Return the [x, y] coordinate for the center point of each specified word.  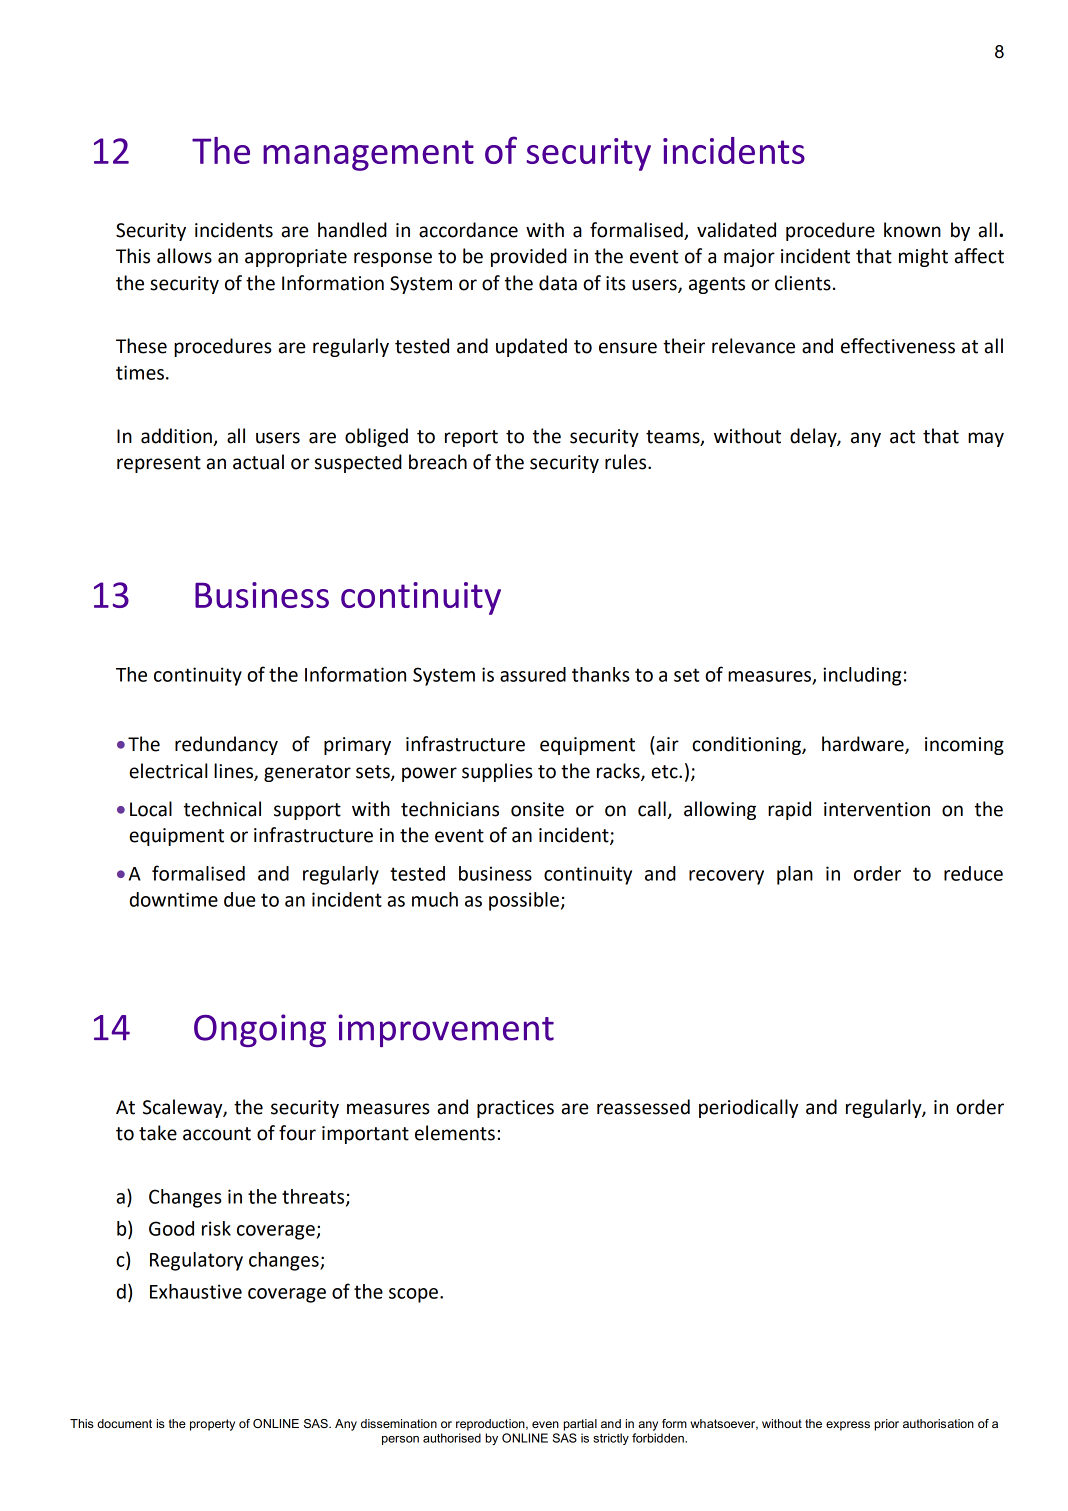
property [212, 1425]
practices [515, 1109]
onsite [537, 809]
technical [222, 809]
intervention [877, 809]
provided [529, 257]
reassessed [643, 1107]
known [912, 230]
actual [258, 462]
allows [184, 256]
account [217, 1134]
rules [627, 462]
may [986, 439]
